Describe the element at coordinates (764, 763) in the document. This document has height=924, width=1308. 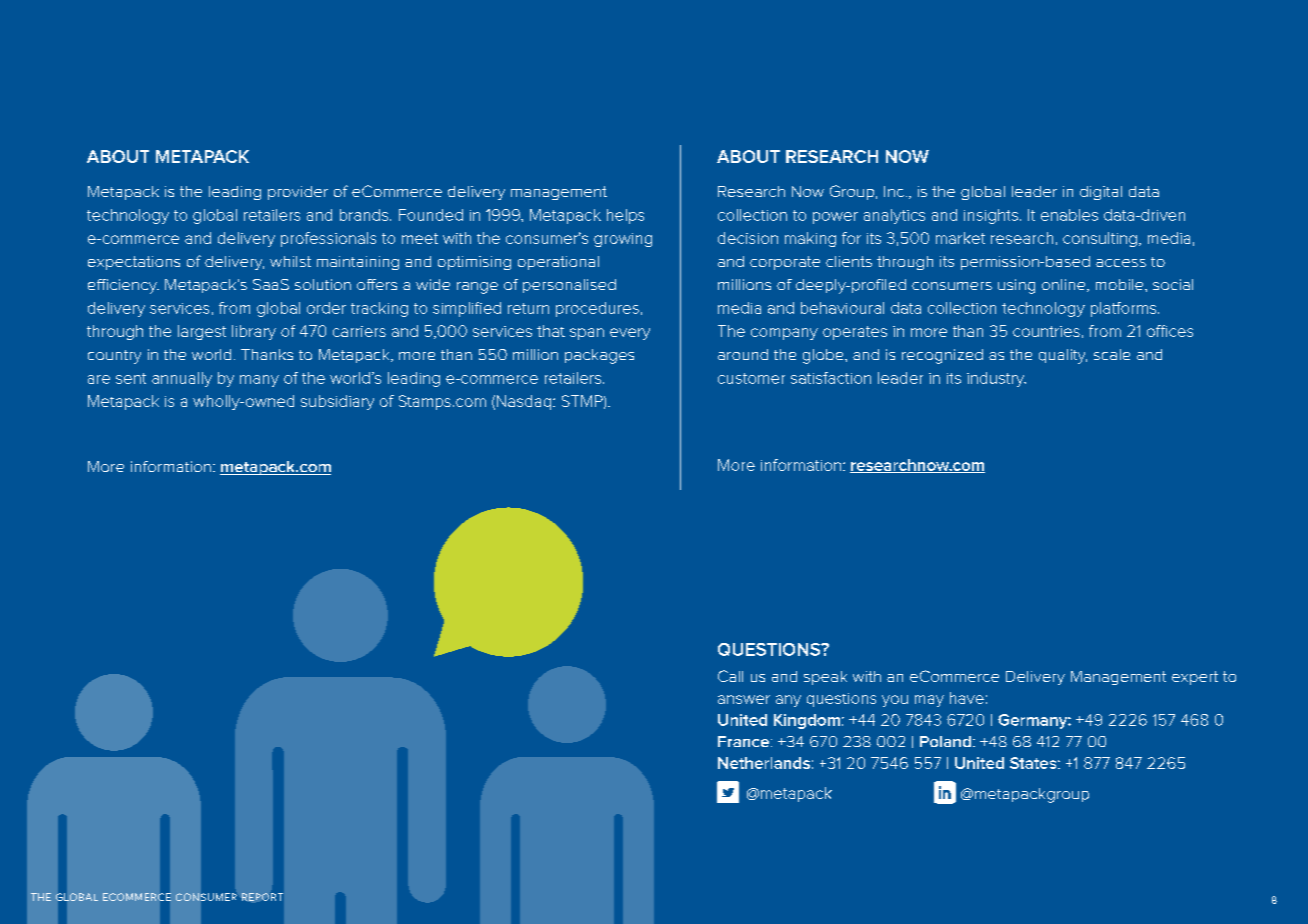
I see `Netherlands` at that location.
